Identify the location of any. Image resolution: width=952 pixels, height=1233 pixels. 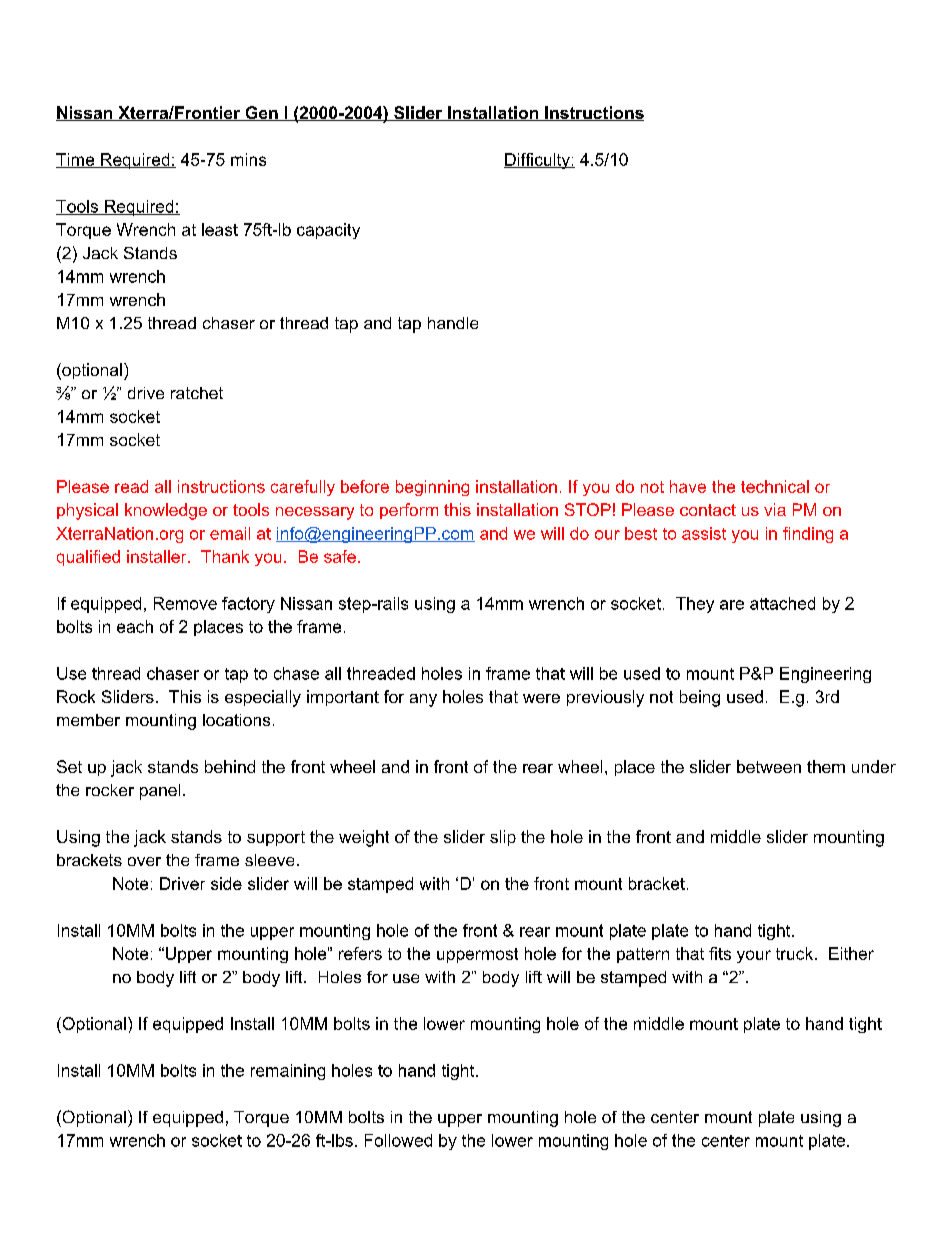
(423, 700).
